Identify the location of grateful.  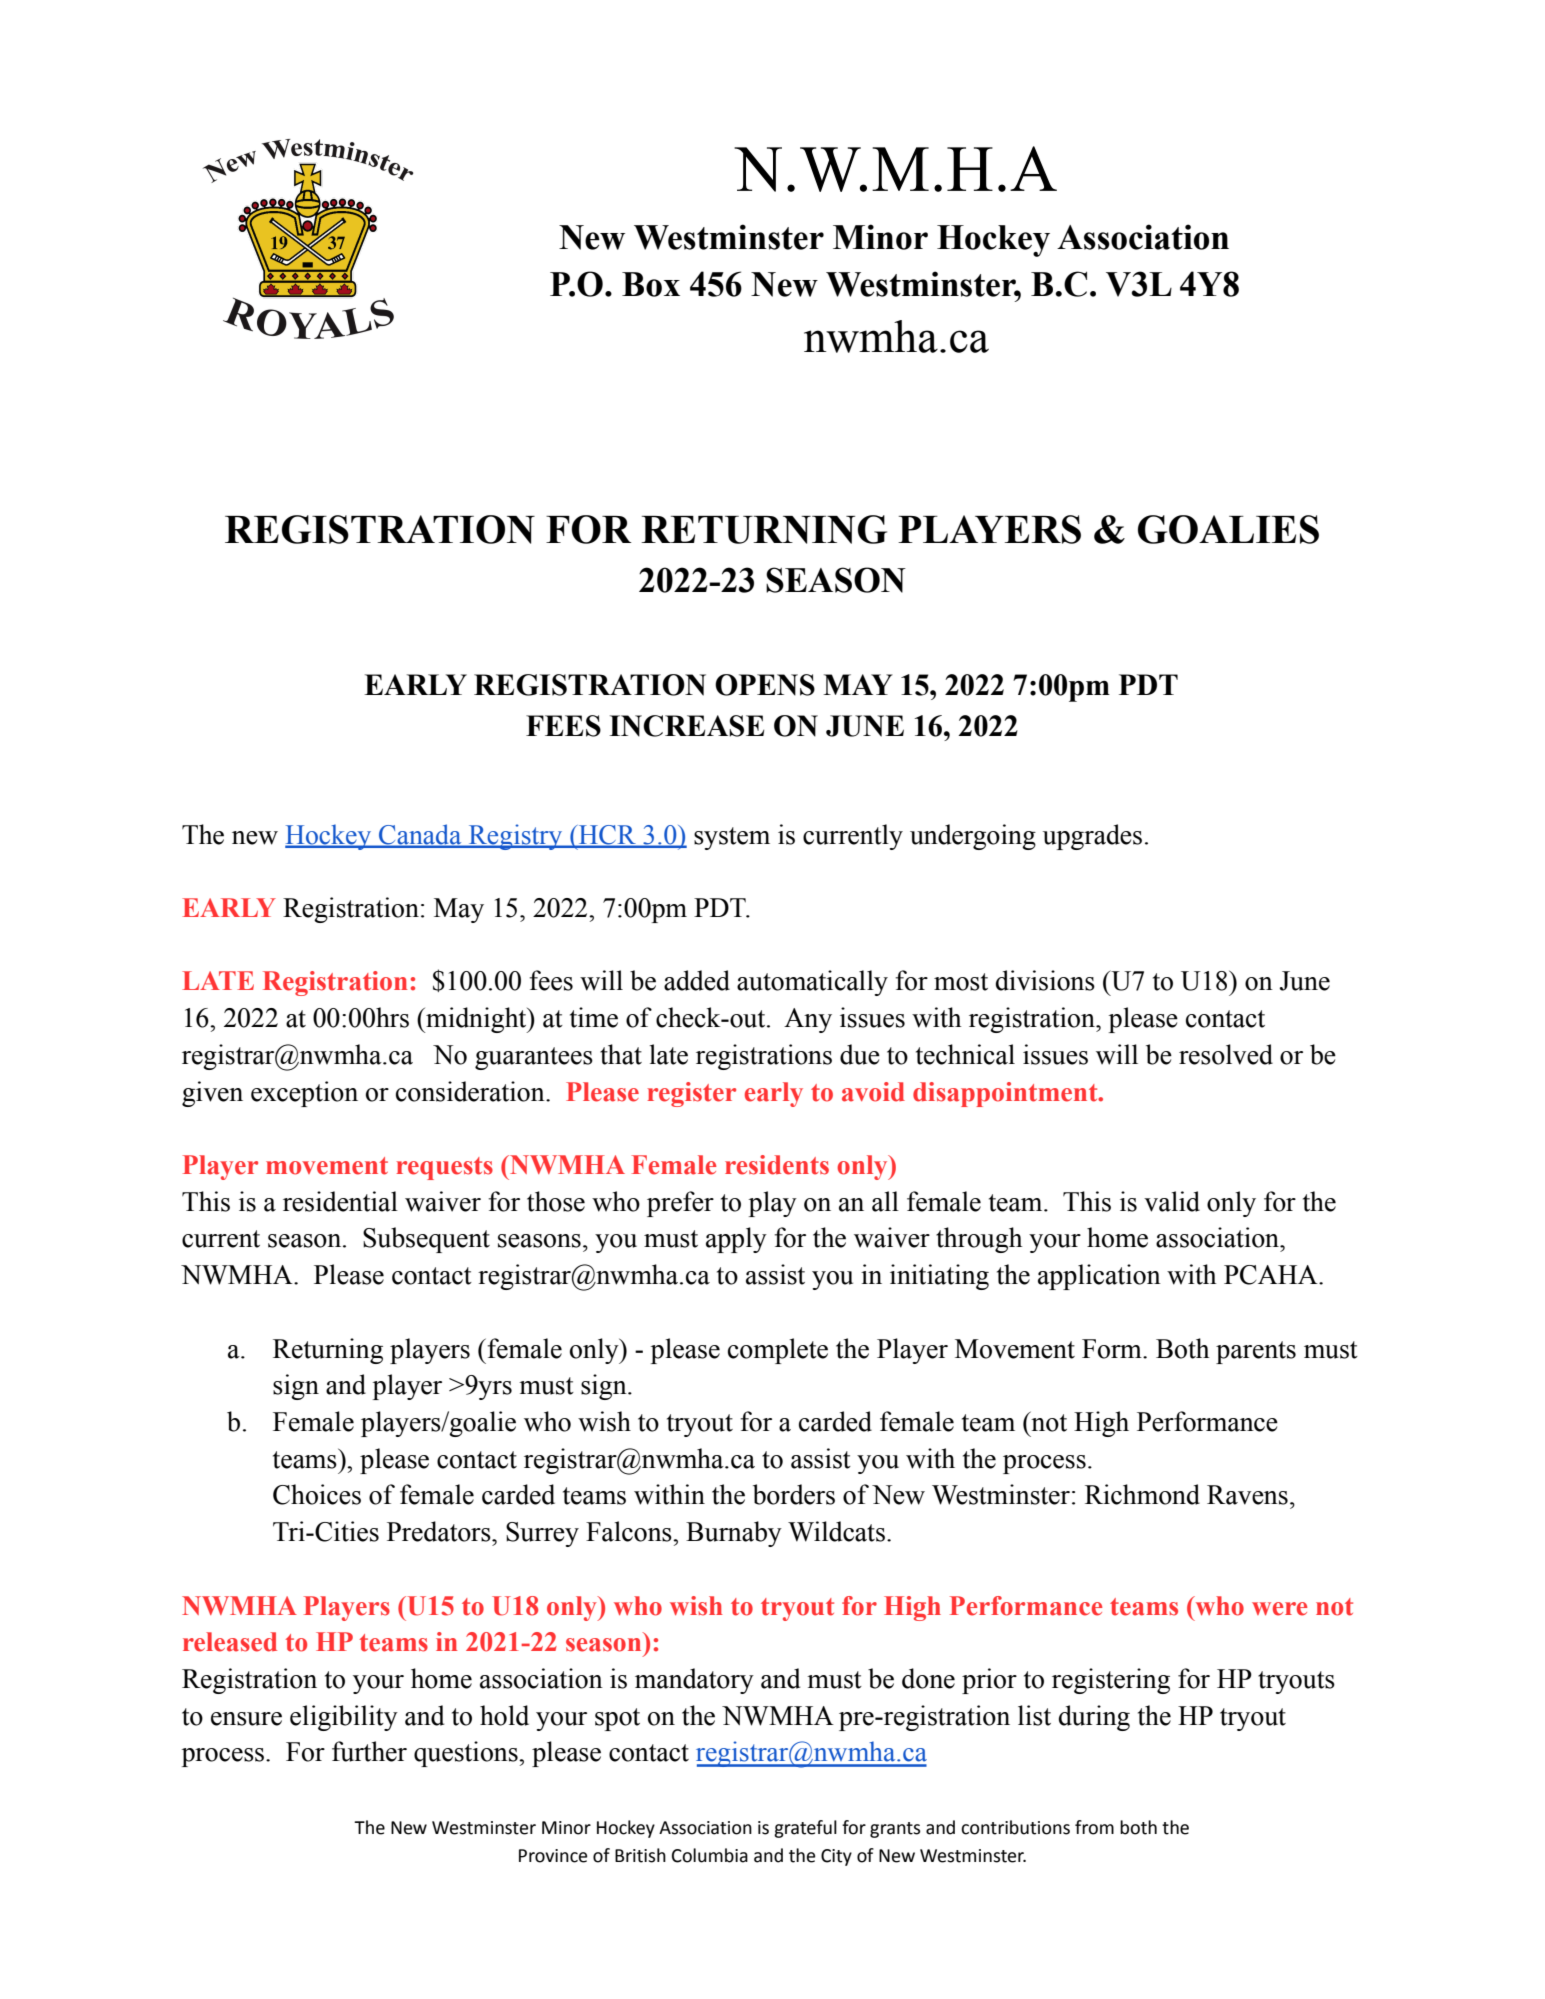
(805, 1829).
